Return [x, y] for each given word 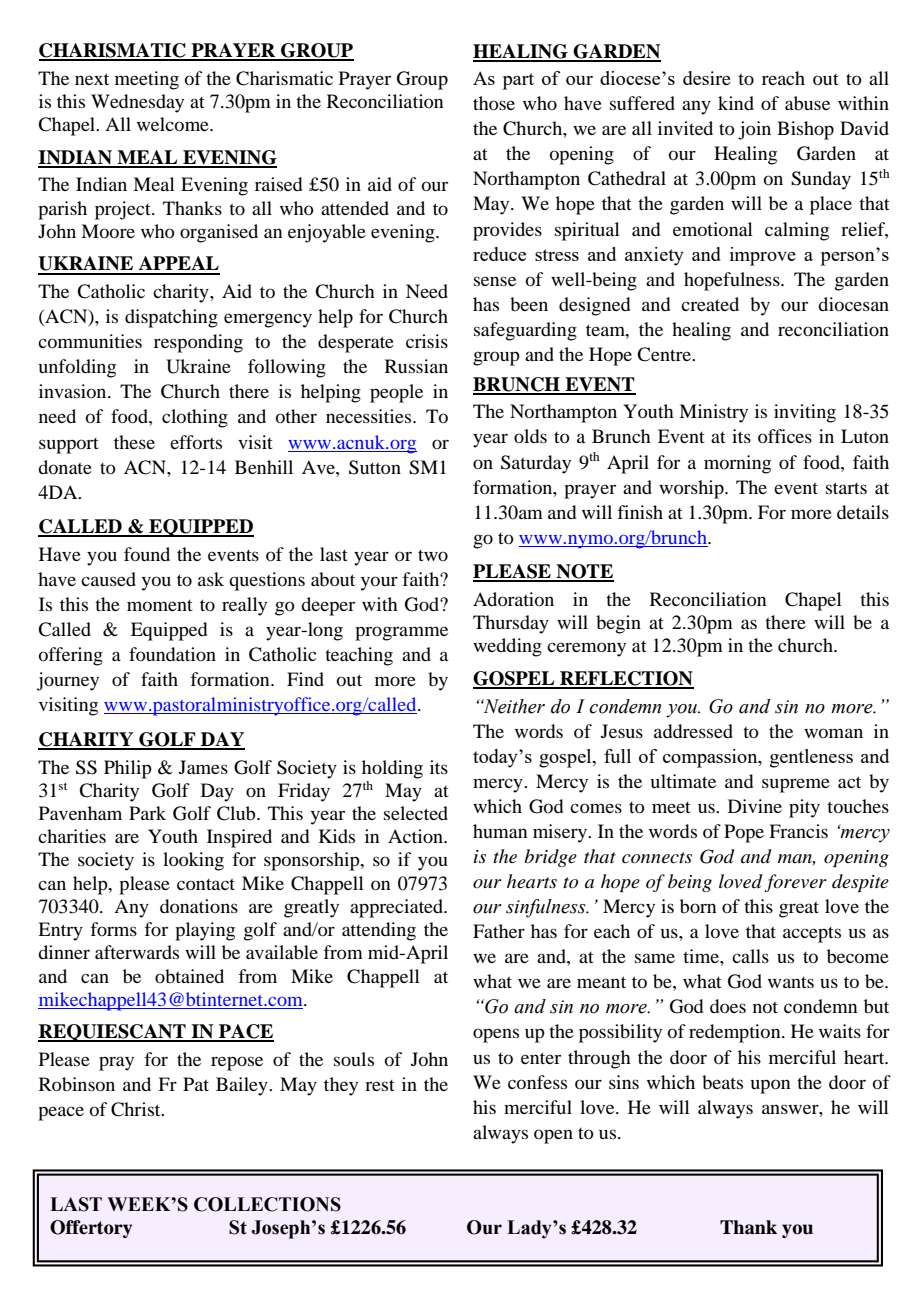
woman [833, 733]
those [494, 103]
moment [160, 605]
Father [499, 931]
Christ [137, 1109]
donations [199, 906]
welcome [174, 124]
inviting [805, 413]
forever [795, 883]
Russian [416, 366]
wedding [507, 647]
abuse [807, 103]
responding [198, 343]
